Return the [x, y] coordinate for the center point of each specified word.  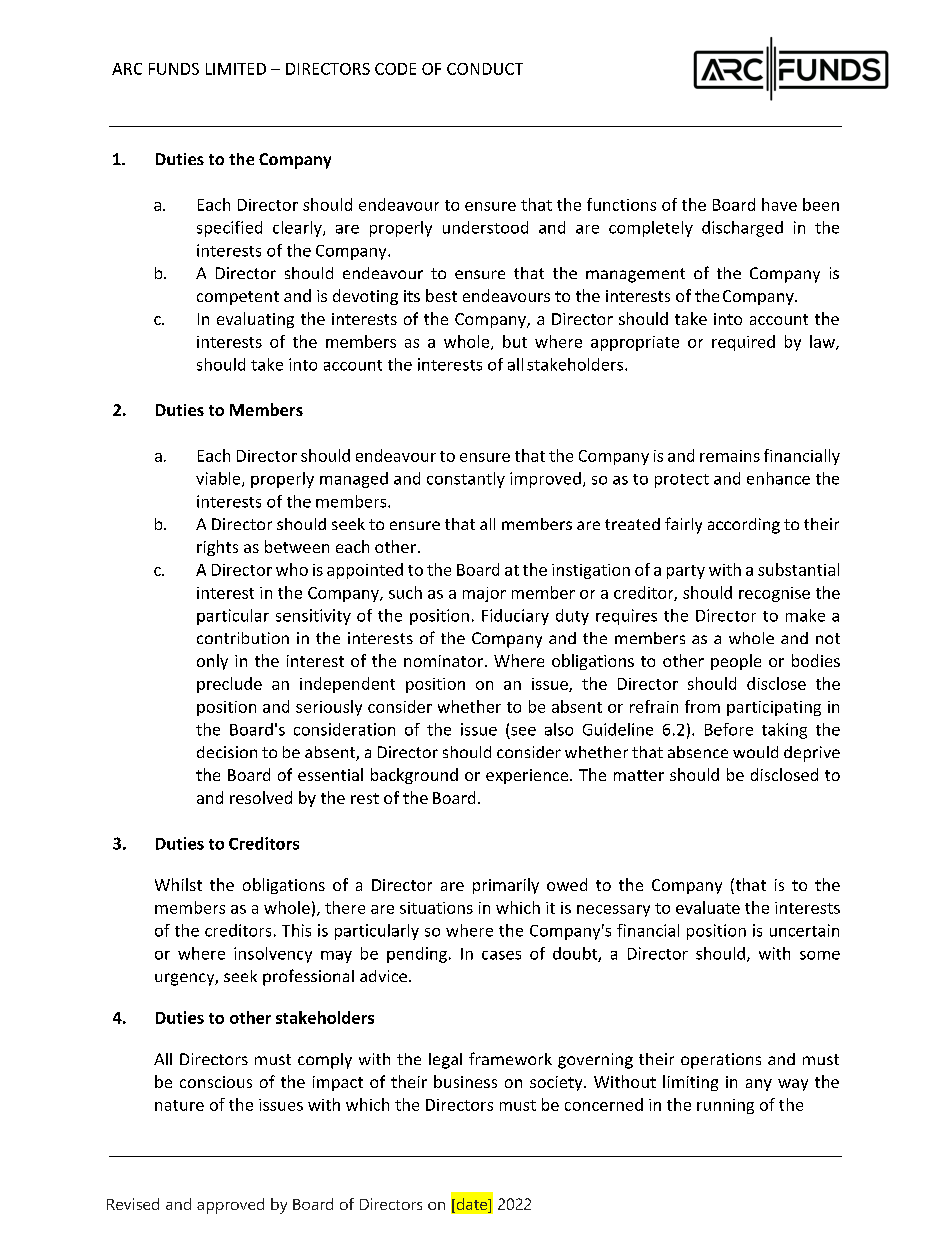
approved [230, 1206]
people [736, 662]
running [725, 1106]
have [779, 204]
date [472, 1205]
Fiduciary [515, 617]
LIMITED [236, 69]
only [212, 662]
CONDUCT [485, 69]
